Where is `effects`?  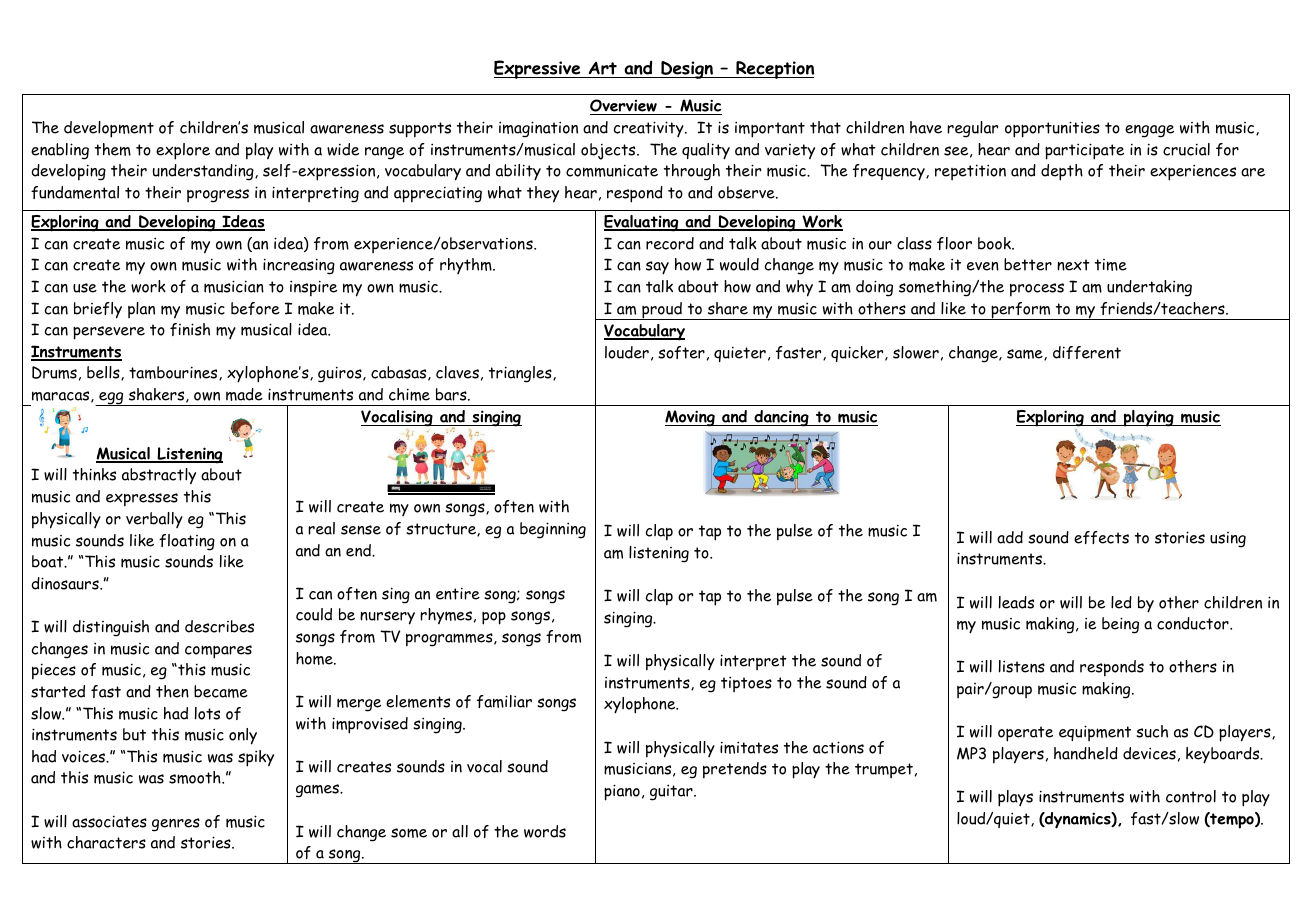
effects is located at coordinates (1101, 537).
